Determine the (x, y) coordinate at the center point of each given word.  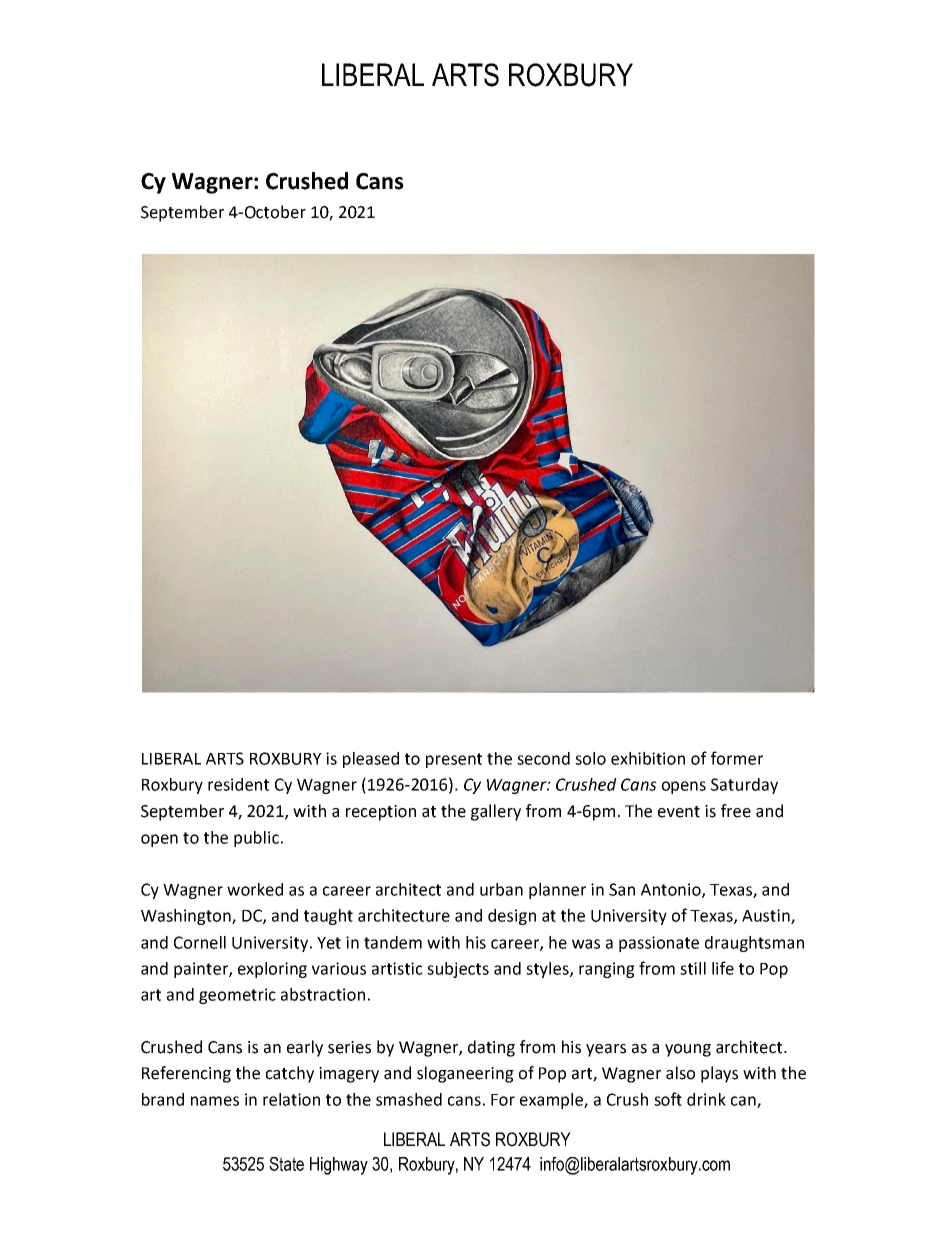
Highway (339, 1166)
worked (255, 889)
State (286, 1164)
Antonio (672, 890)
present (454, 760)
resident (238, 784)
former (737, 758)
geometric (237, 996)
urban (501, 889)
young (688, 1050)
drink (706, 1099)
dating (491, 1048)
